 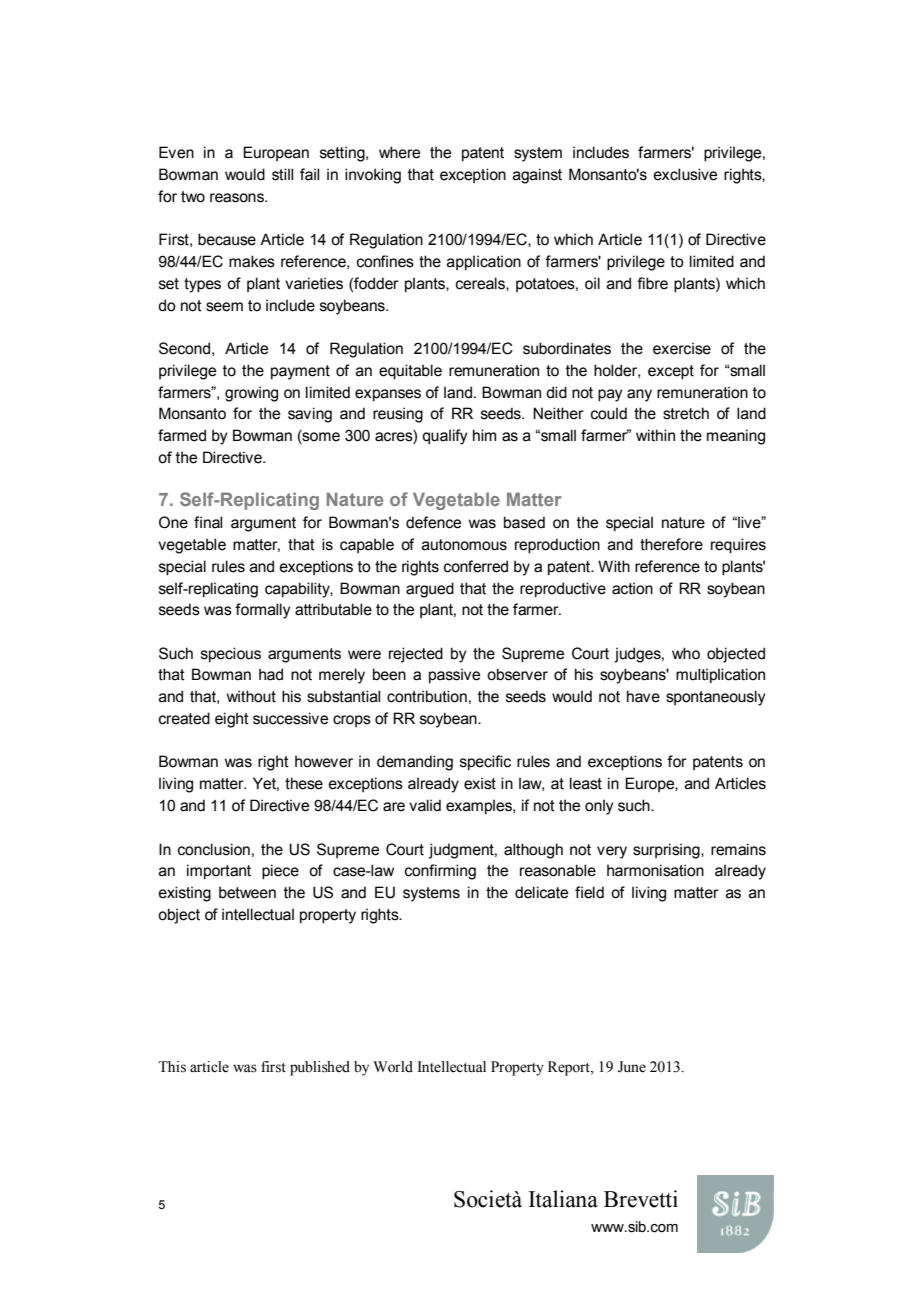 I want to click on reasons, so click(x=238, y=198).
